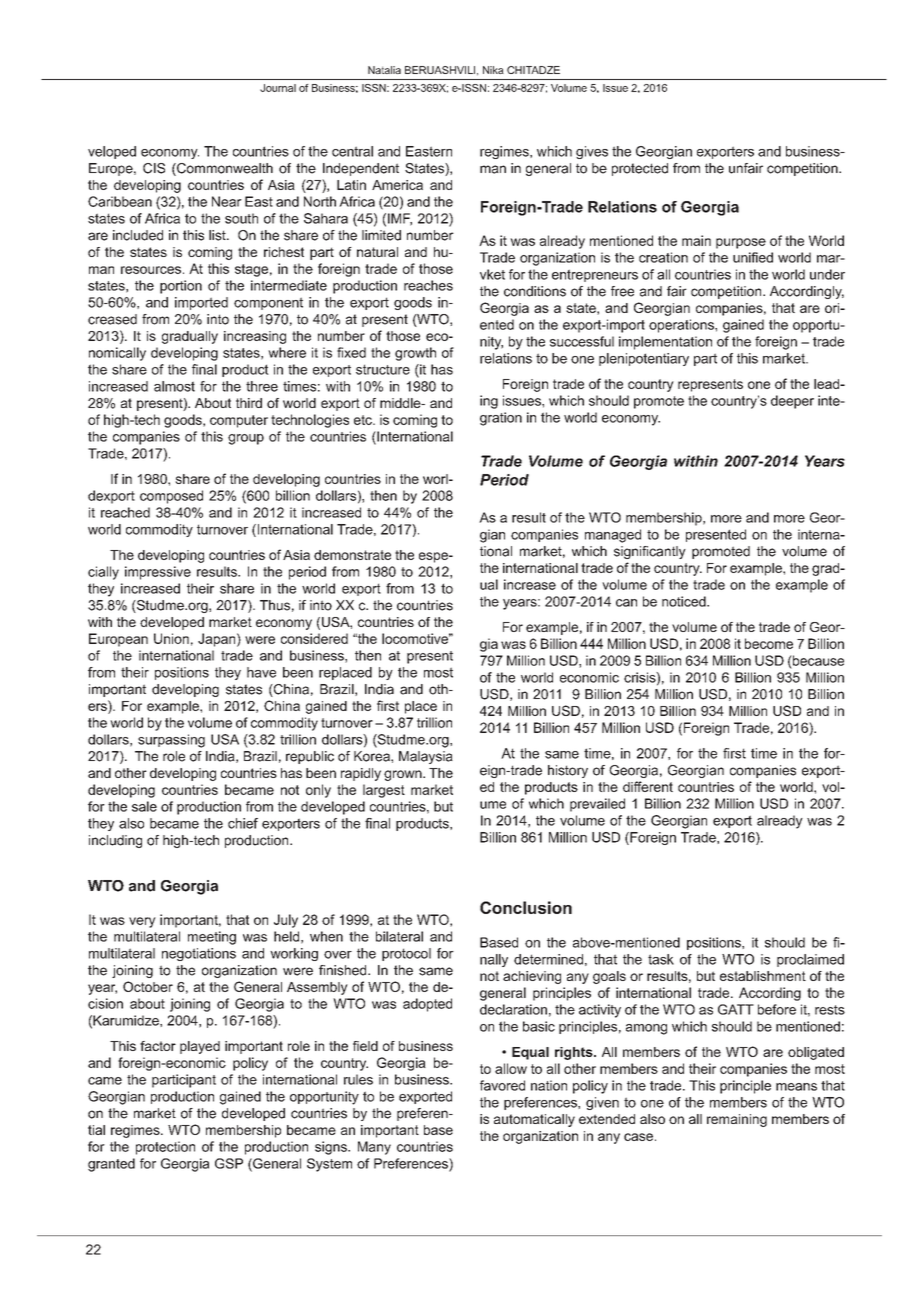 The height and width of the screenshot is (1308, 924). Describe the element at coordinates (171, 638) in the screenshot. I see `Union` at that location.
